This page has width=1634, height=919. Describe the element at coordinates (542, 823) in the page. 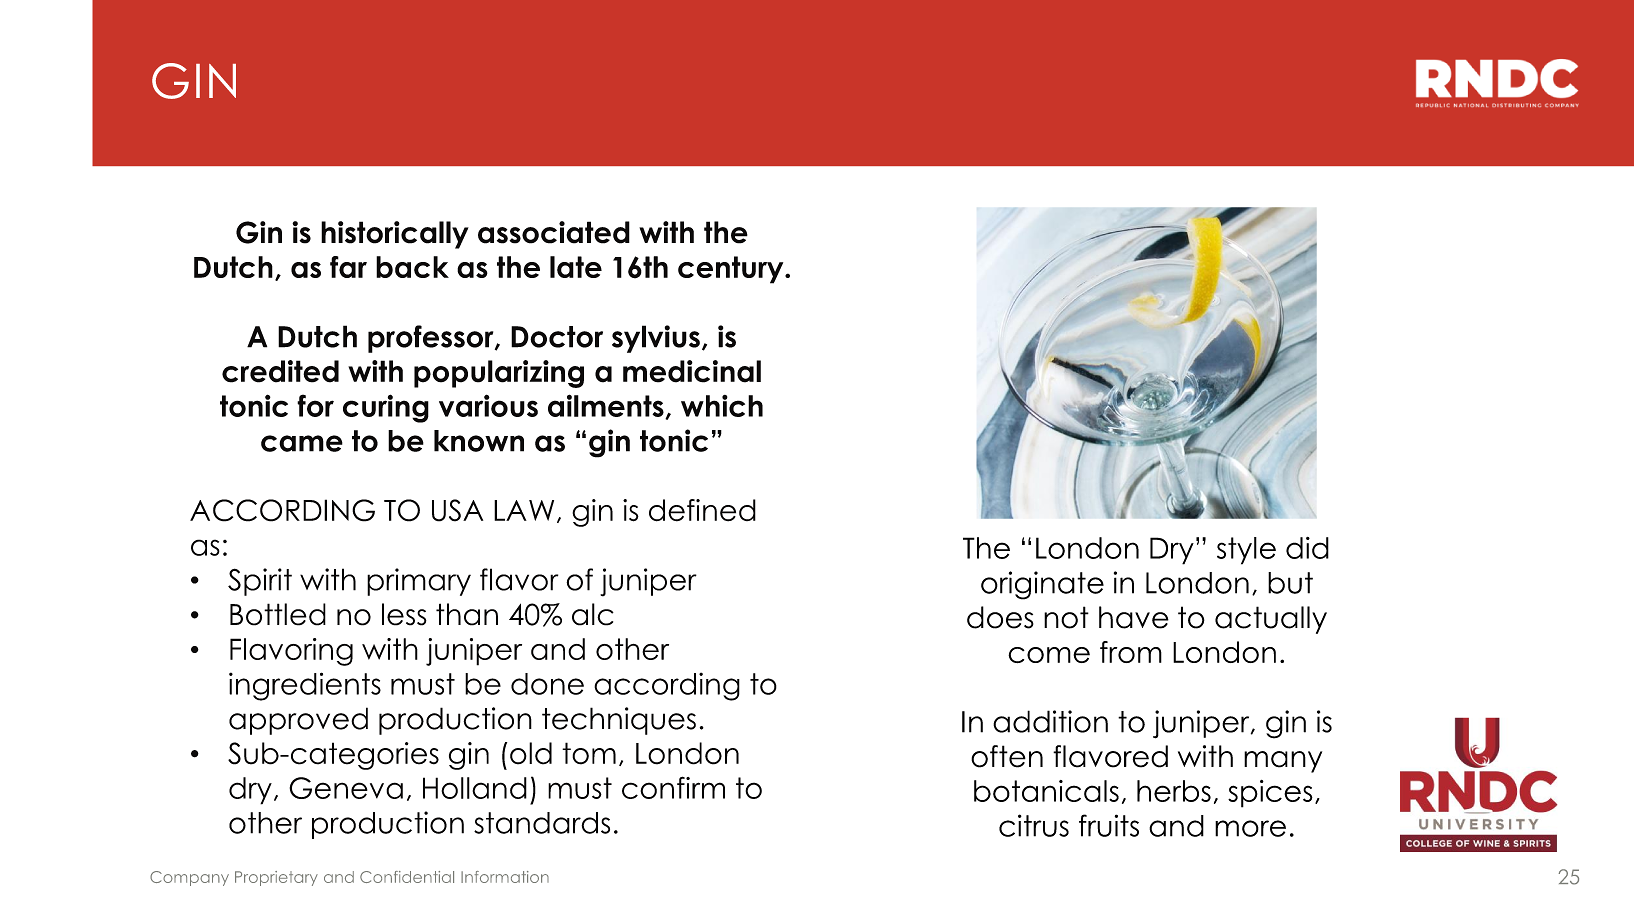

I see `standards` at that location.
